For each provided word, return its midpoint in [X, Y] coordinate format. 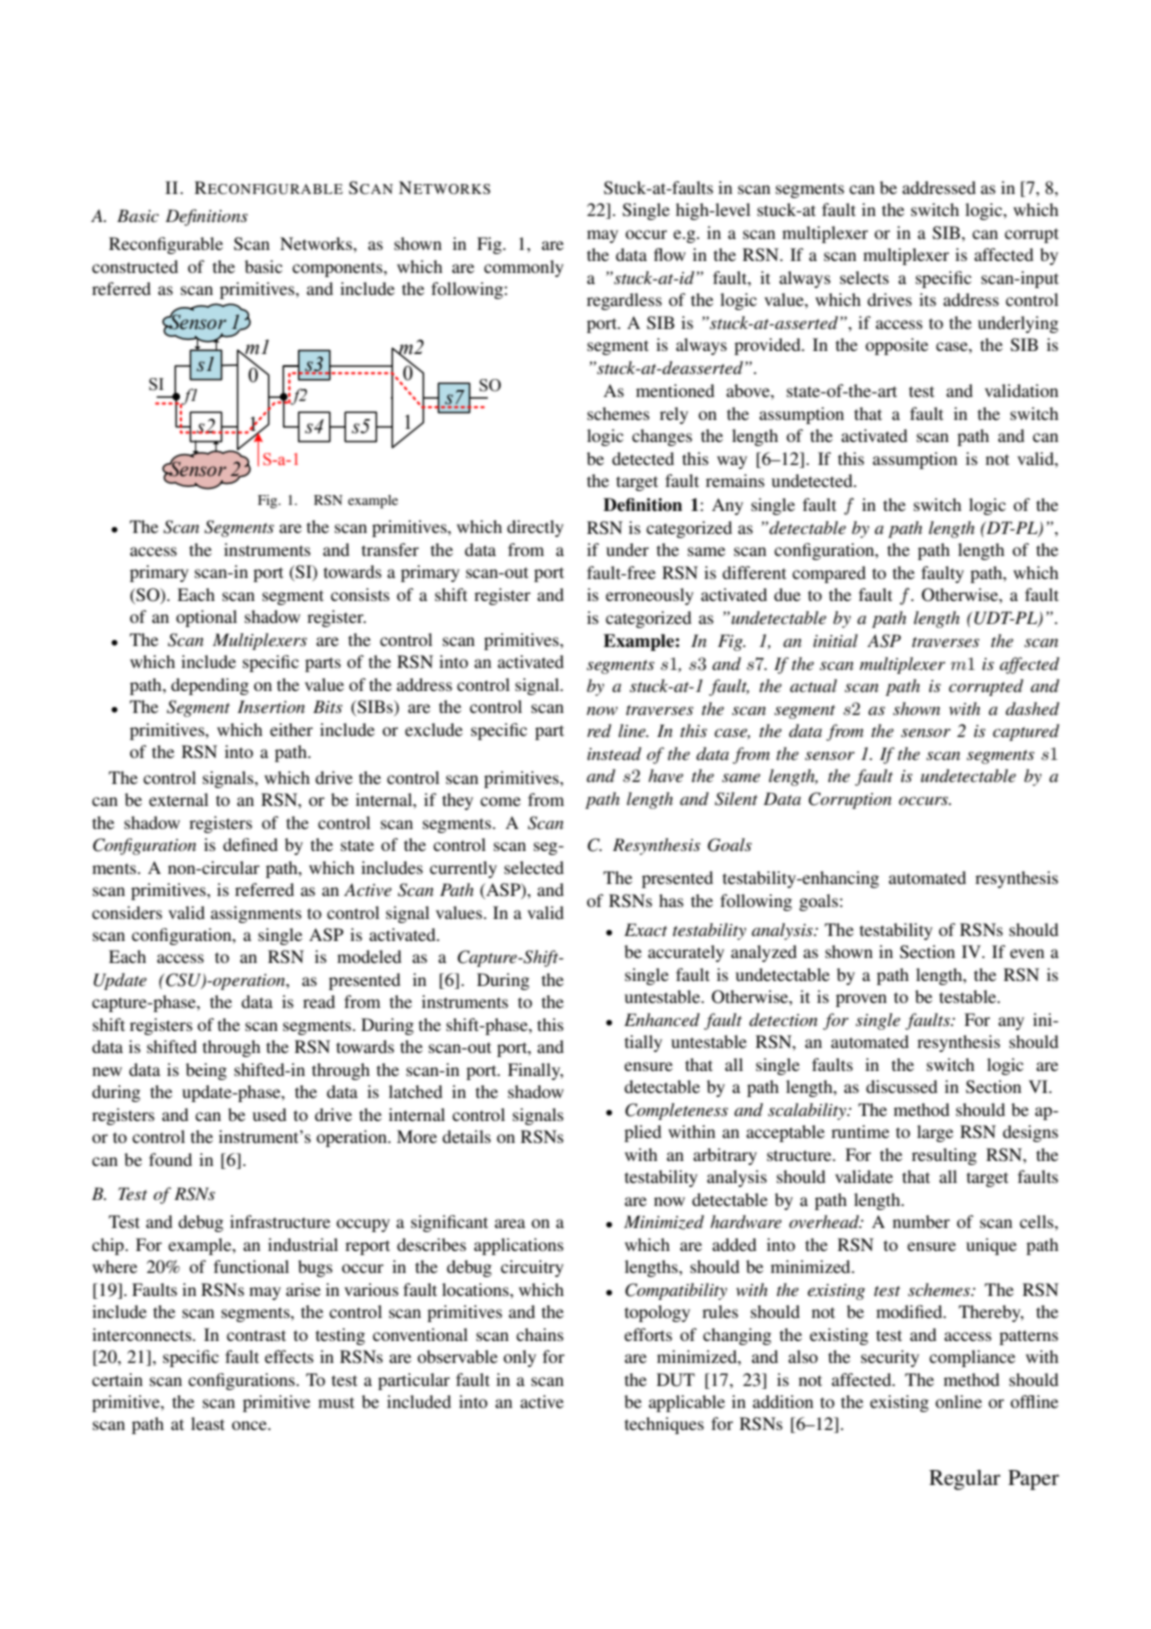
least [208, 1423]
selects [864, 277]
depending [210, 686]
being [206, 1071]
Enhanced [662, 1019]
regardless [624, 301]
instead [614, 753]
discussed [902, 1086]
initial [835, 640]
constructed [135, 266]
